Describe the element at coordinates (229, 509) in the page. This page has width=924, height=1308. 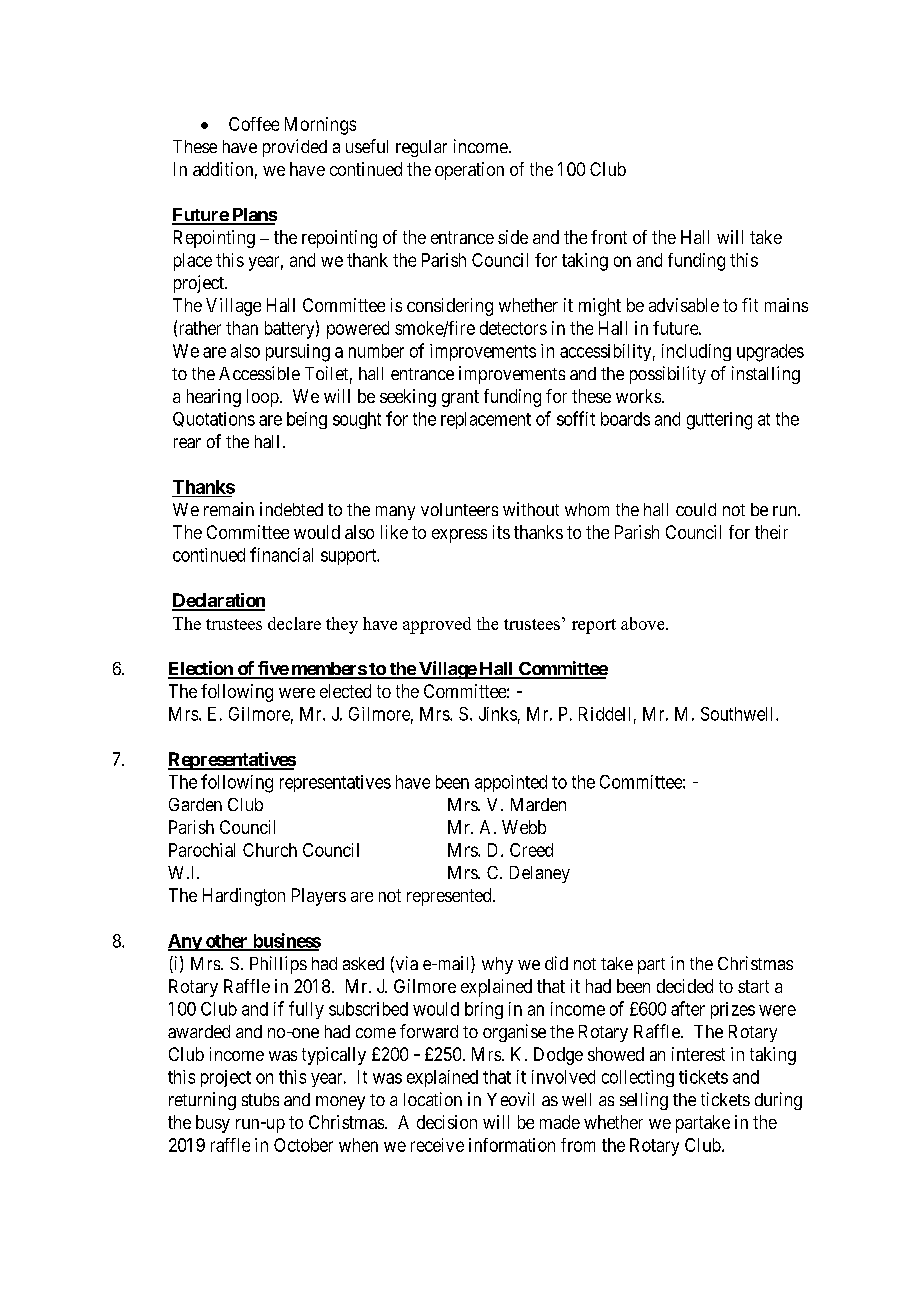
I see `remain` at that location.
